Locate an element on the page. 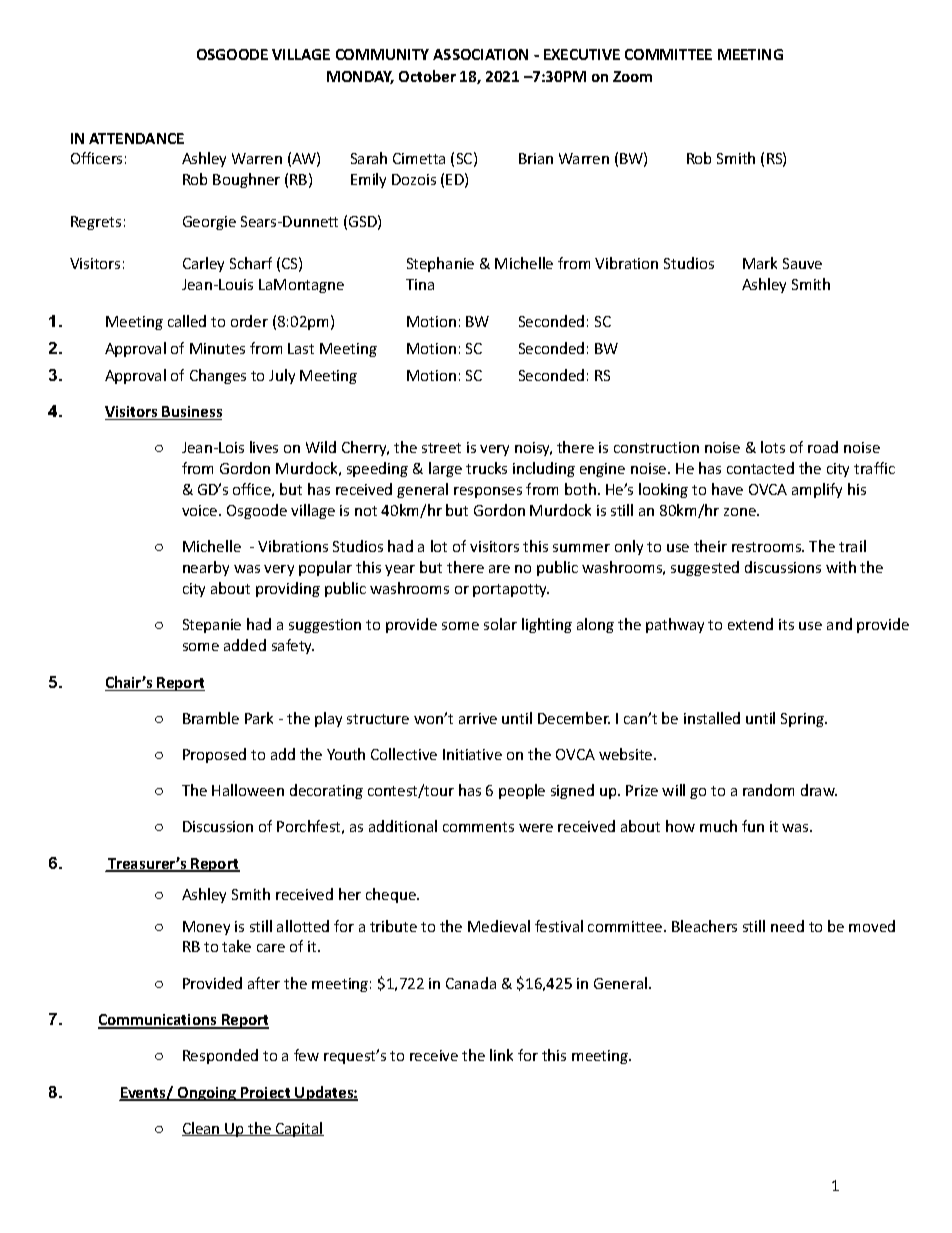 The image size is (952, 1233). ASSOCIATION is located at coordinates (480, 54).
